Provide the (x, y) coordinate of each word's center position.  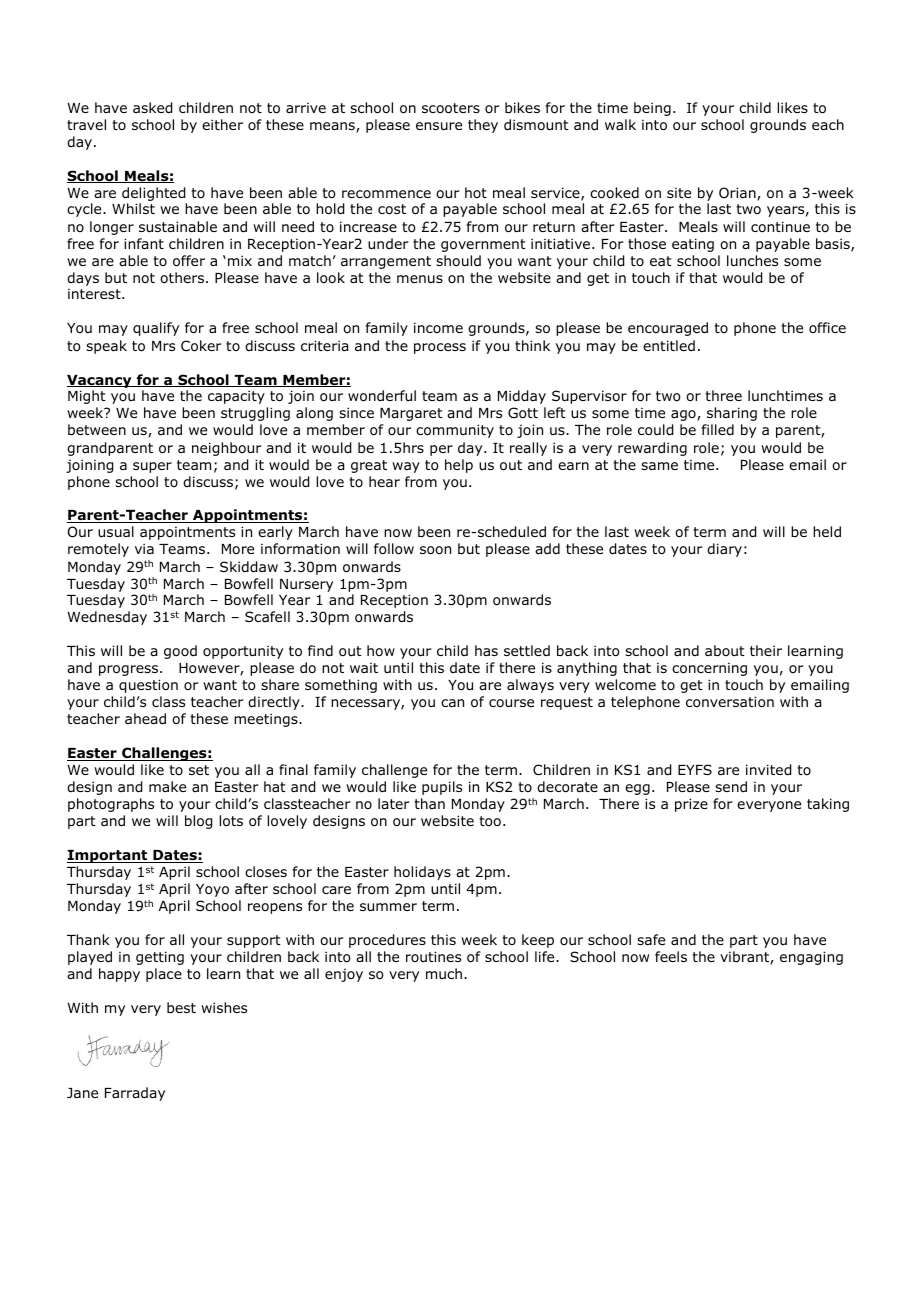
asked (152, 108)
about (725, 650)
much (445, 973)
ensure (439, 126)
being (652, 109)
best (181, 1007)
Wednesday (107, 618)
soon (435, 550)
